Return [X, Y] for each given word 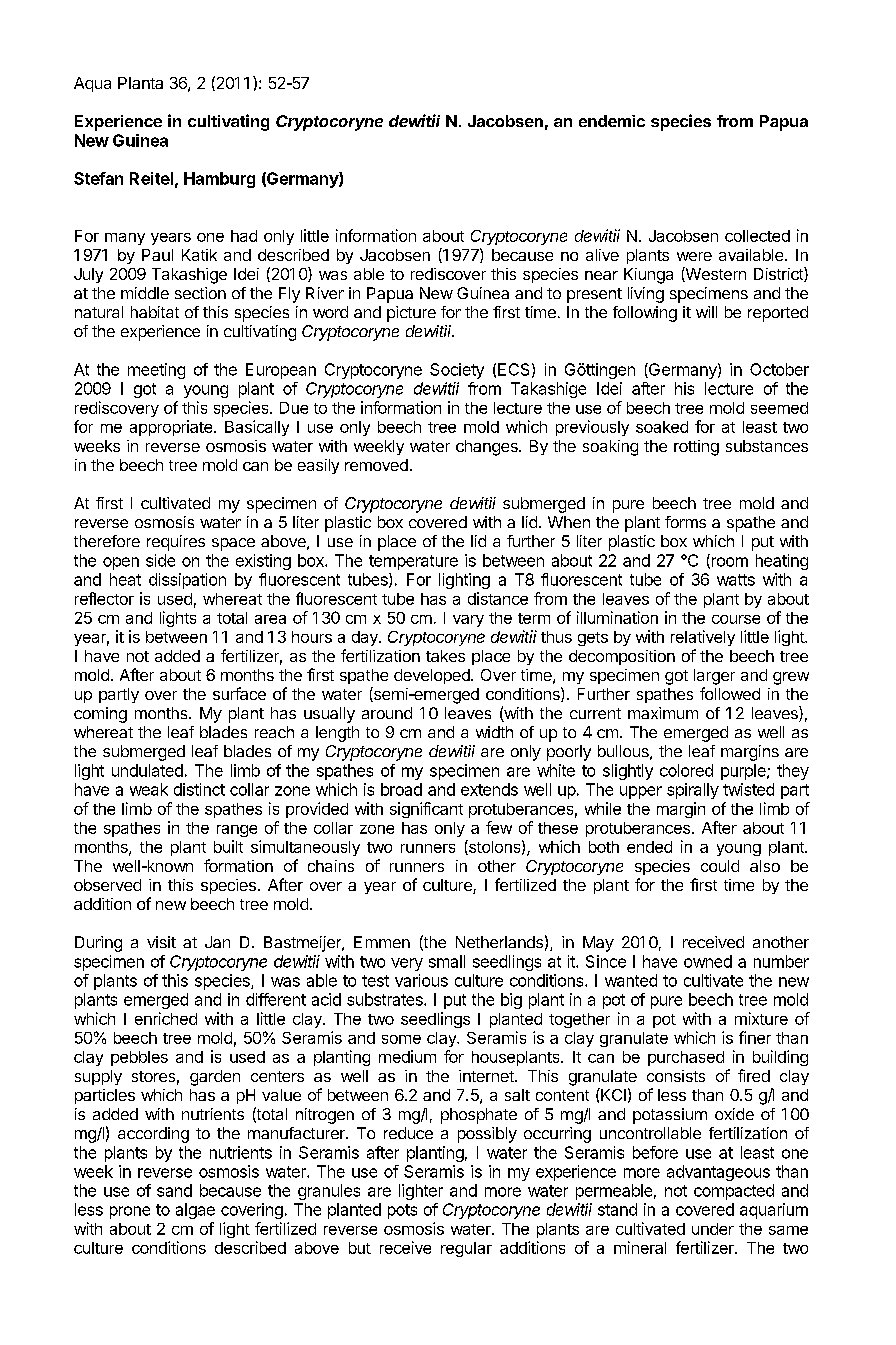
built [228, 846]
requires [176, 543]
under [713, 1229]
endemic [612, 121]
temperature [413, 562]
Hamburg [219, 180]
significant [426, 810]
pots [402, 1211]
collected [757, 236]
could [720, 866]
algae [195, 1211]
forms [685, 522]
